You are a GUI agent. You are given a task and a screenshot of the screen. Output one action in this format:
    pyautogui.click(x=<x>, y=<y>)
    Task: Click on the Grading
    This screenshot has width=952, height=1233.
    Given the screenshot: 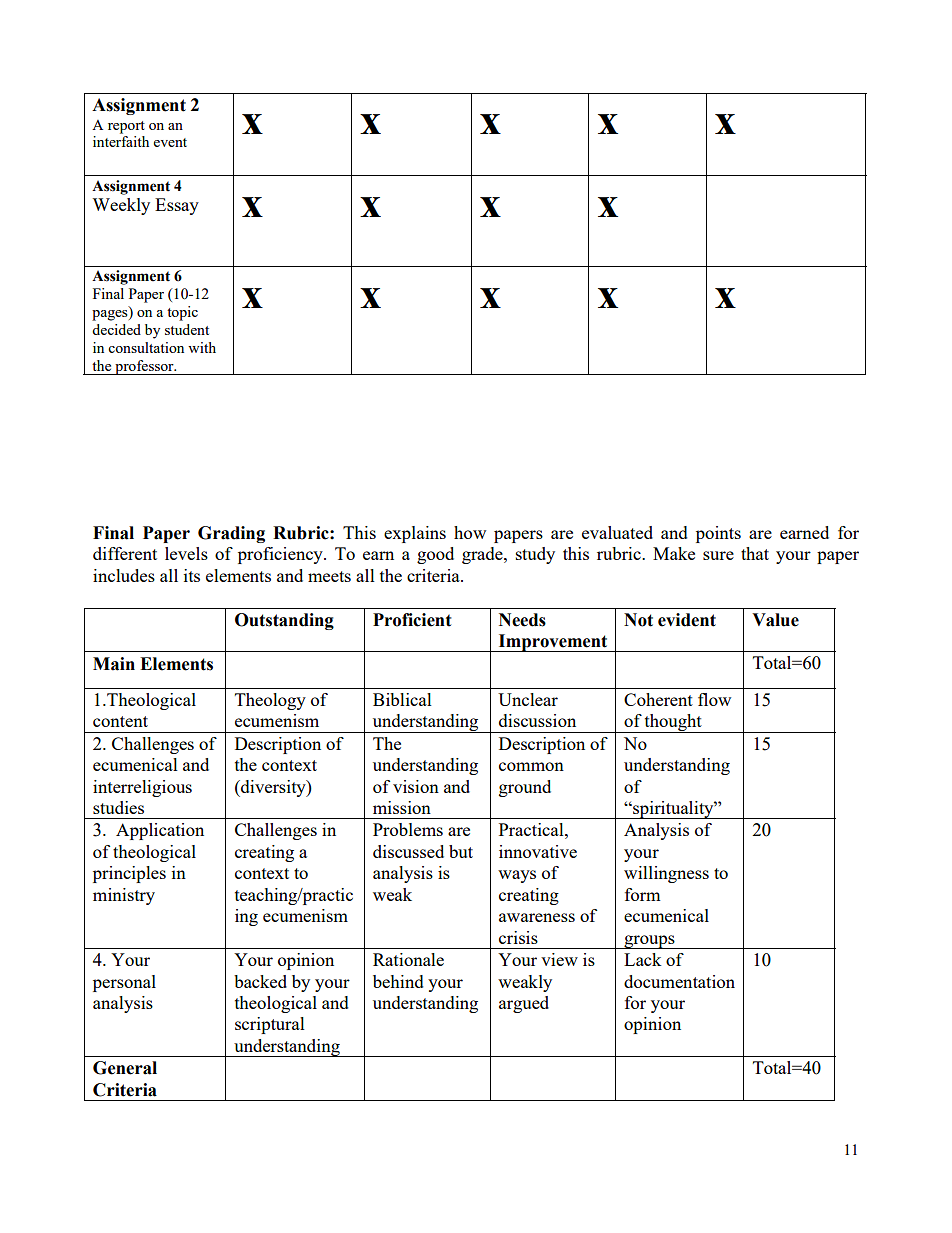 What is the action you would take?
    pyautogui.click(x=231, y=534)
